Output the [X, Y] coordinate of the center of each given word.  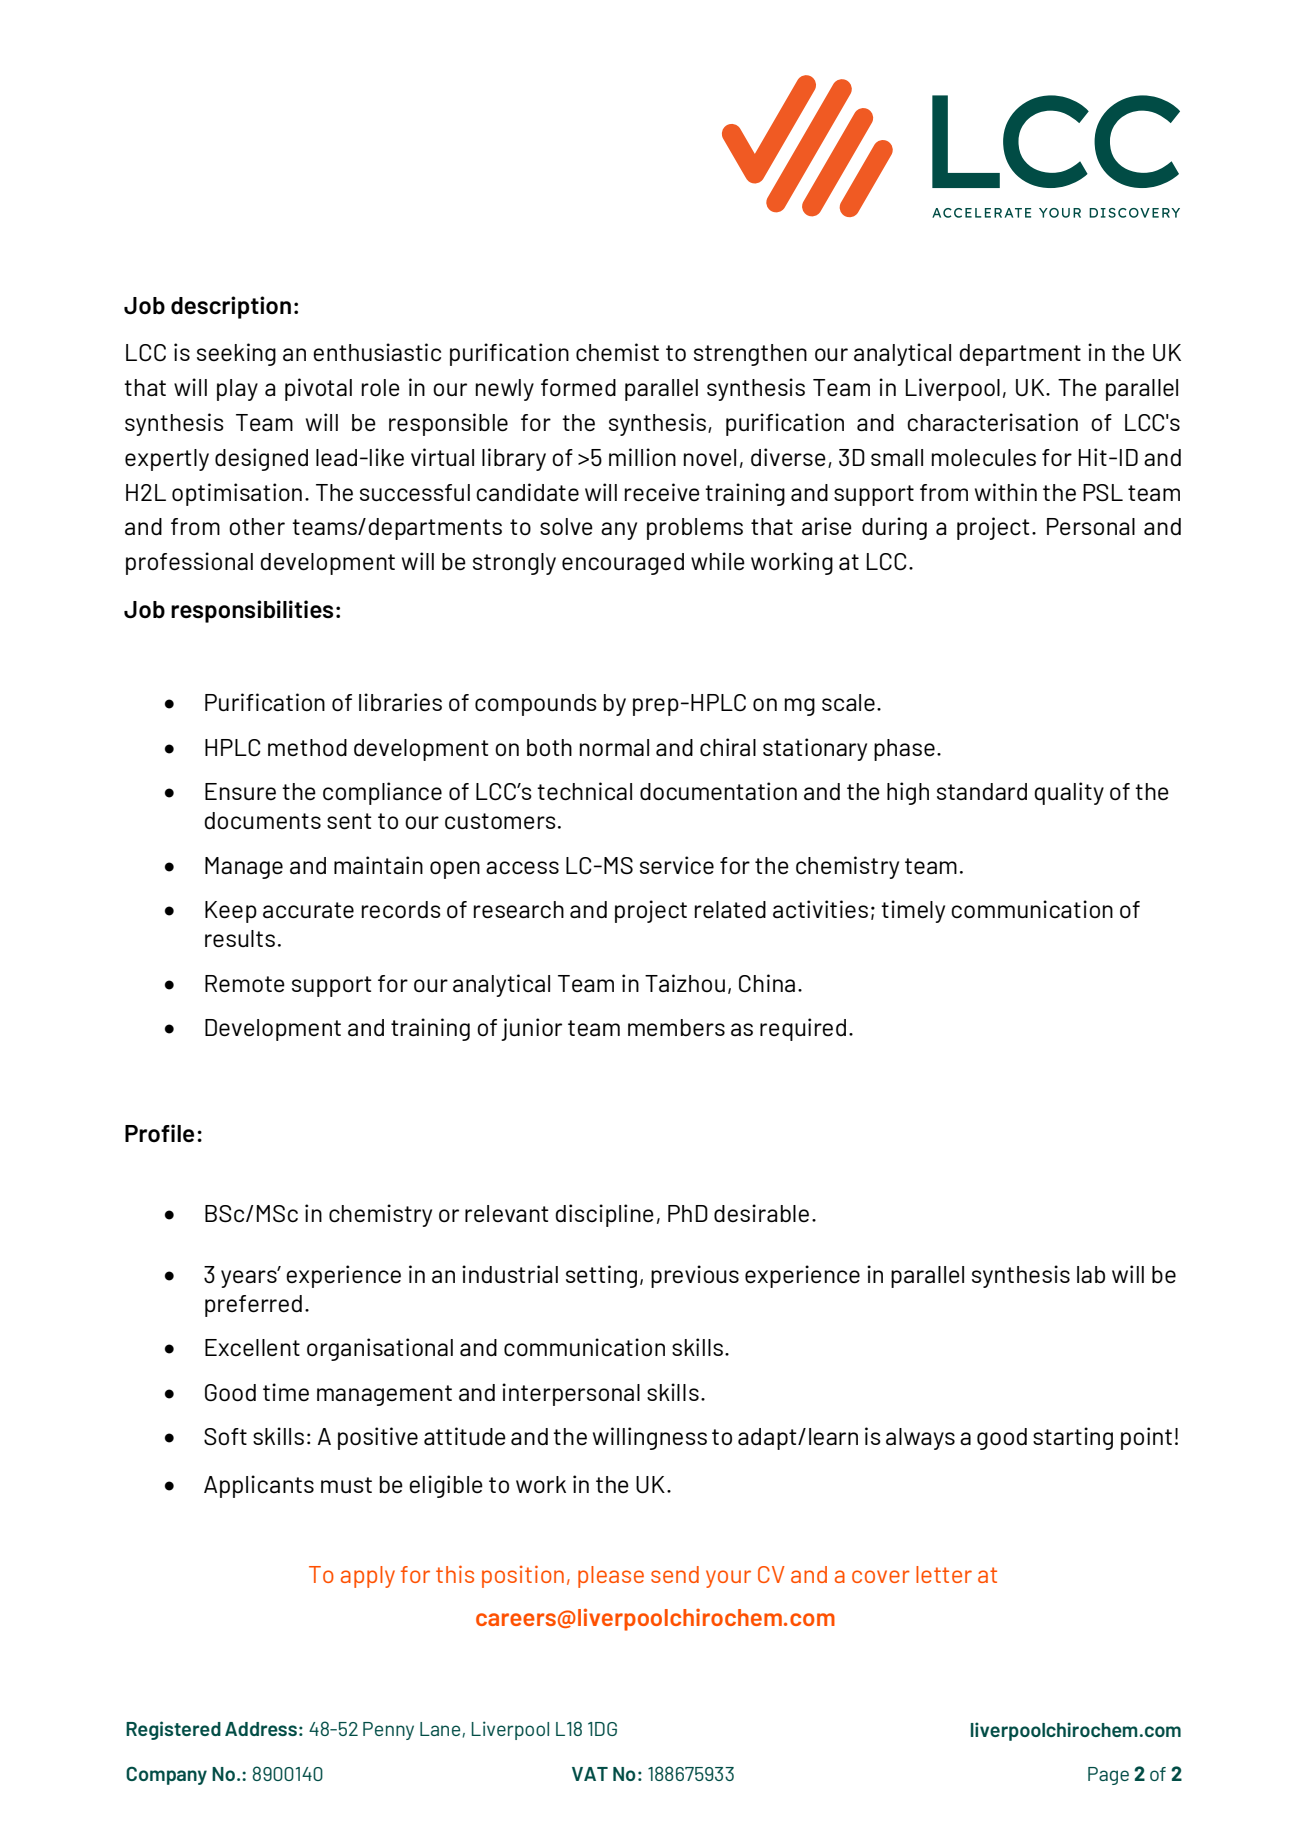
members [676, 1028]
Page [1108, 1776]
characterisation [992, 422]
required [803, 1029]
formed [578, 387]
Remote [245, 984]
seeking [236, 354]
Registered [173, 1730]
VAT [590, 1774]
